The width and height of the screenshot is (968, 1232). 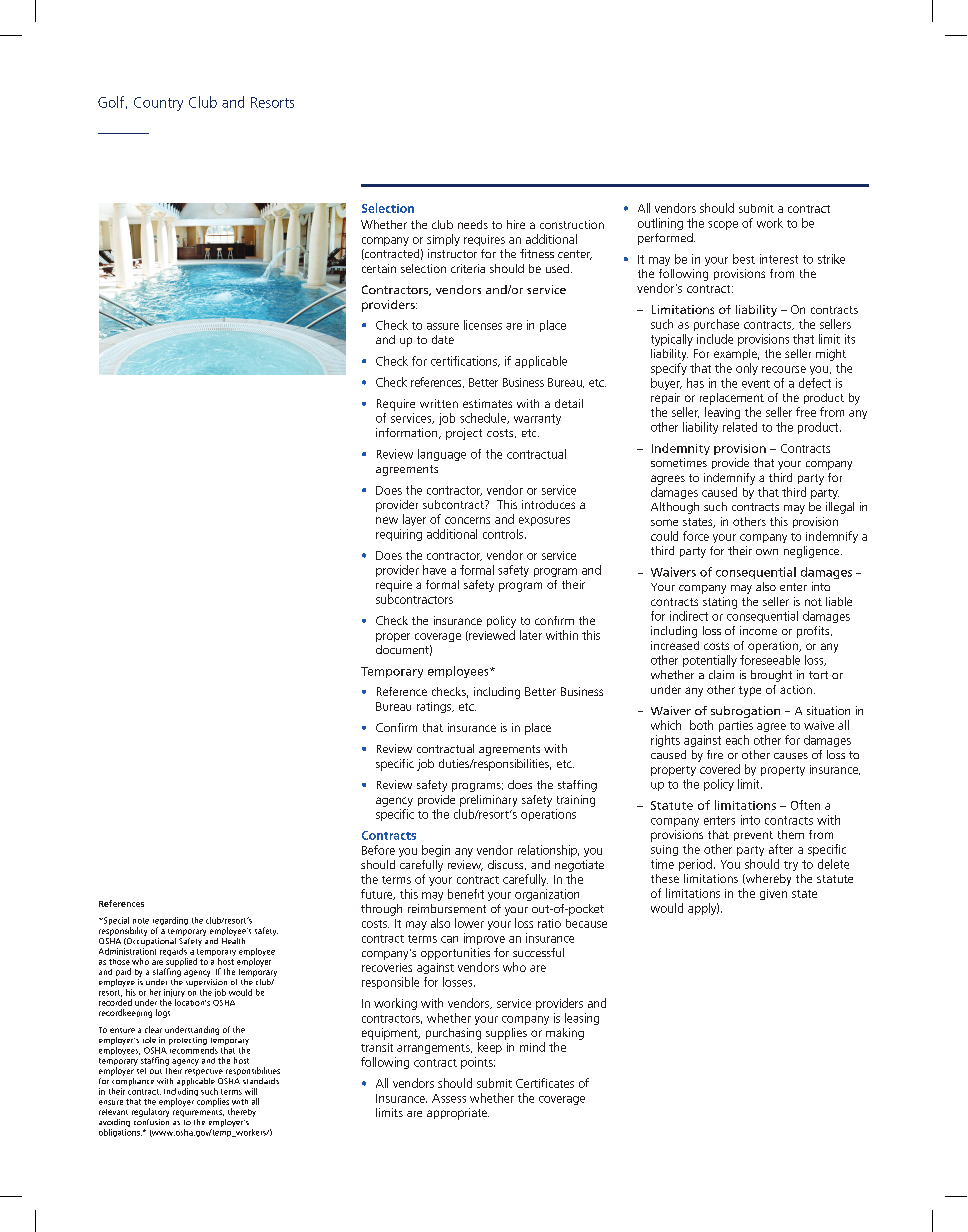 I want to click on Country, so click(x=158, y=104).
